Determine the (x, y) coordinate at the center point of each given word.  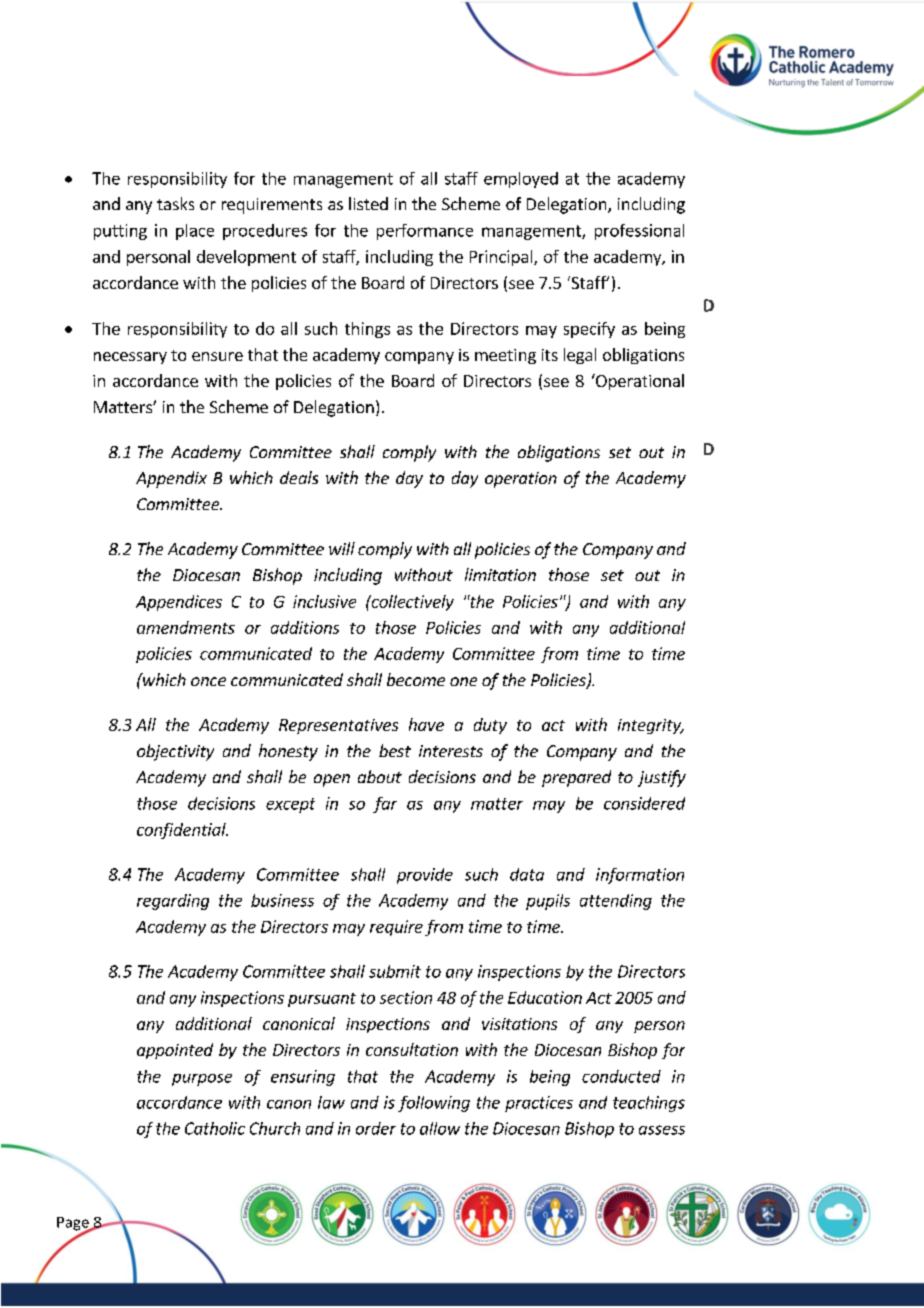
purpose (202, 1080)
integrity (650, 726)
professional (639, 232)
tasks (175, 203)
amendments (186, 627)
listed (368, 203)
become (416, 679)
